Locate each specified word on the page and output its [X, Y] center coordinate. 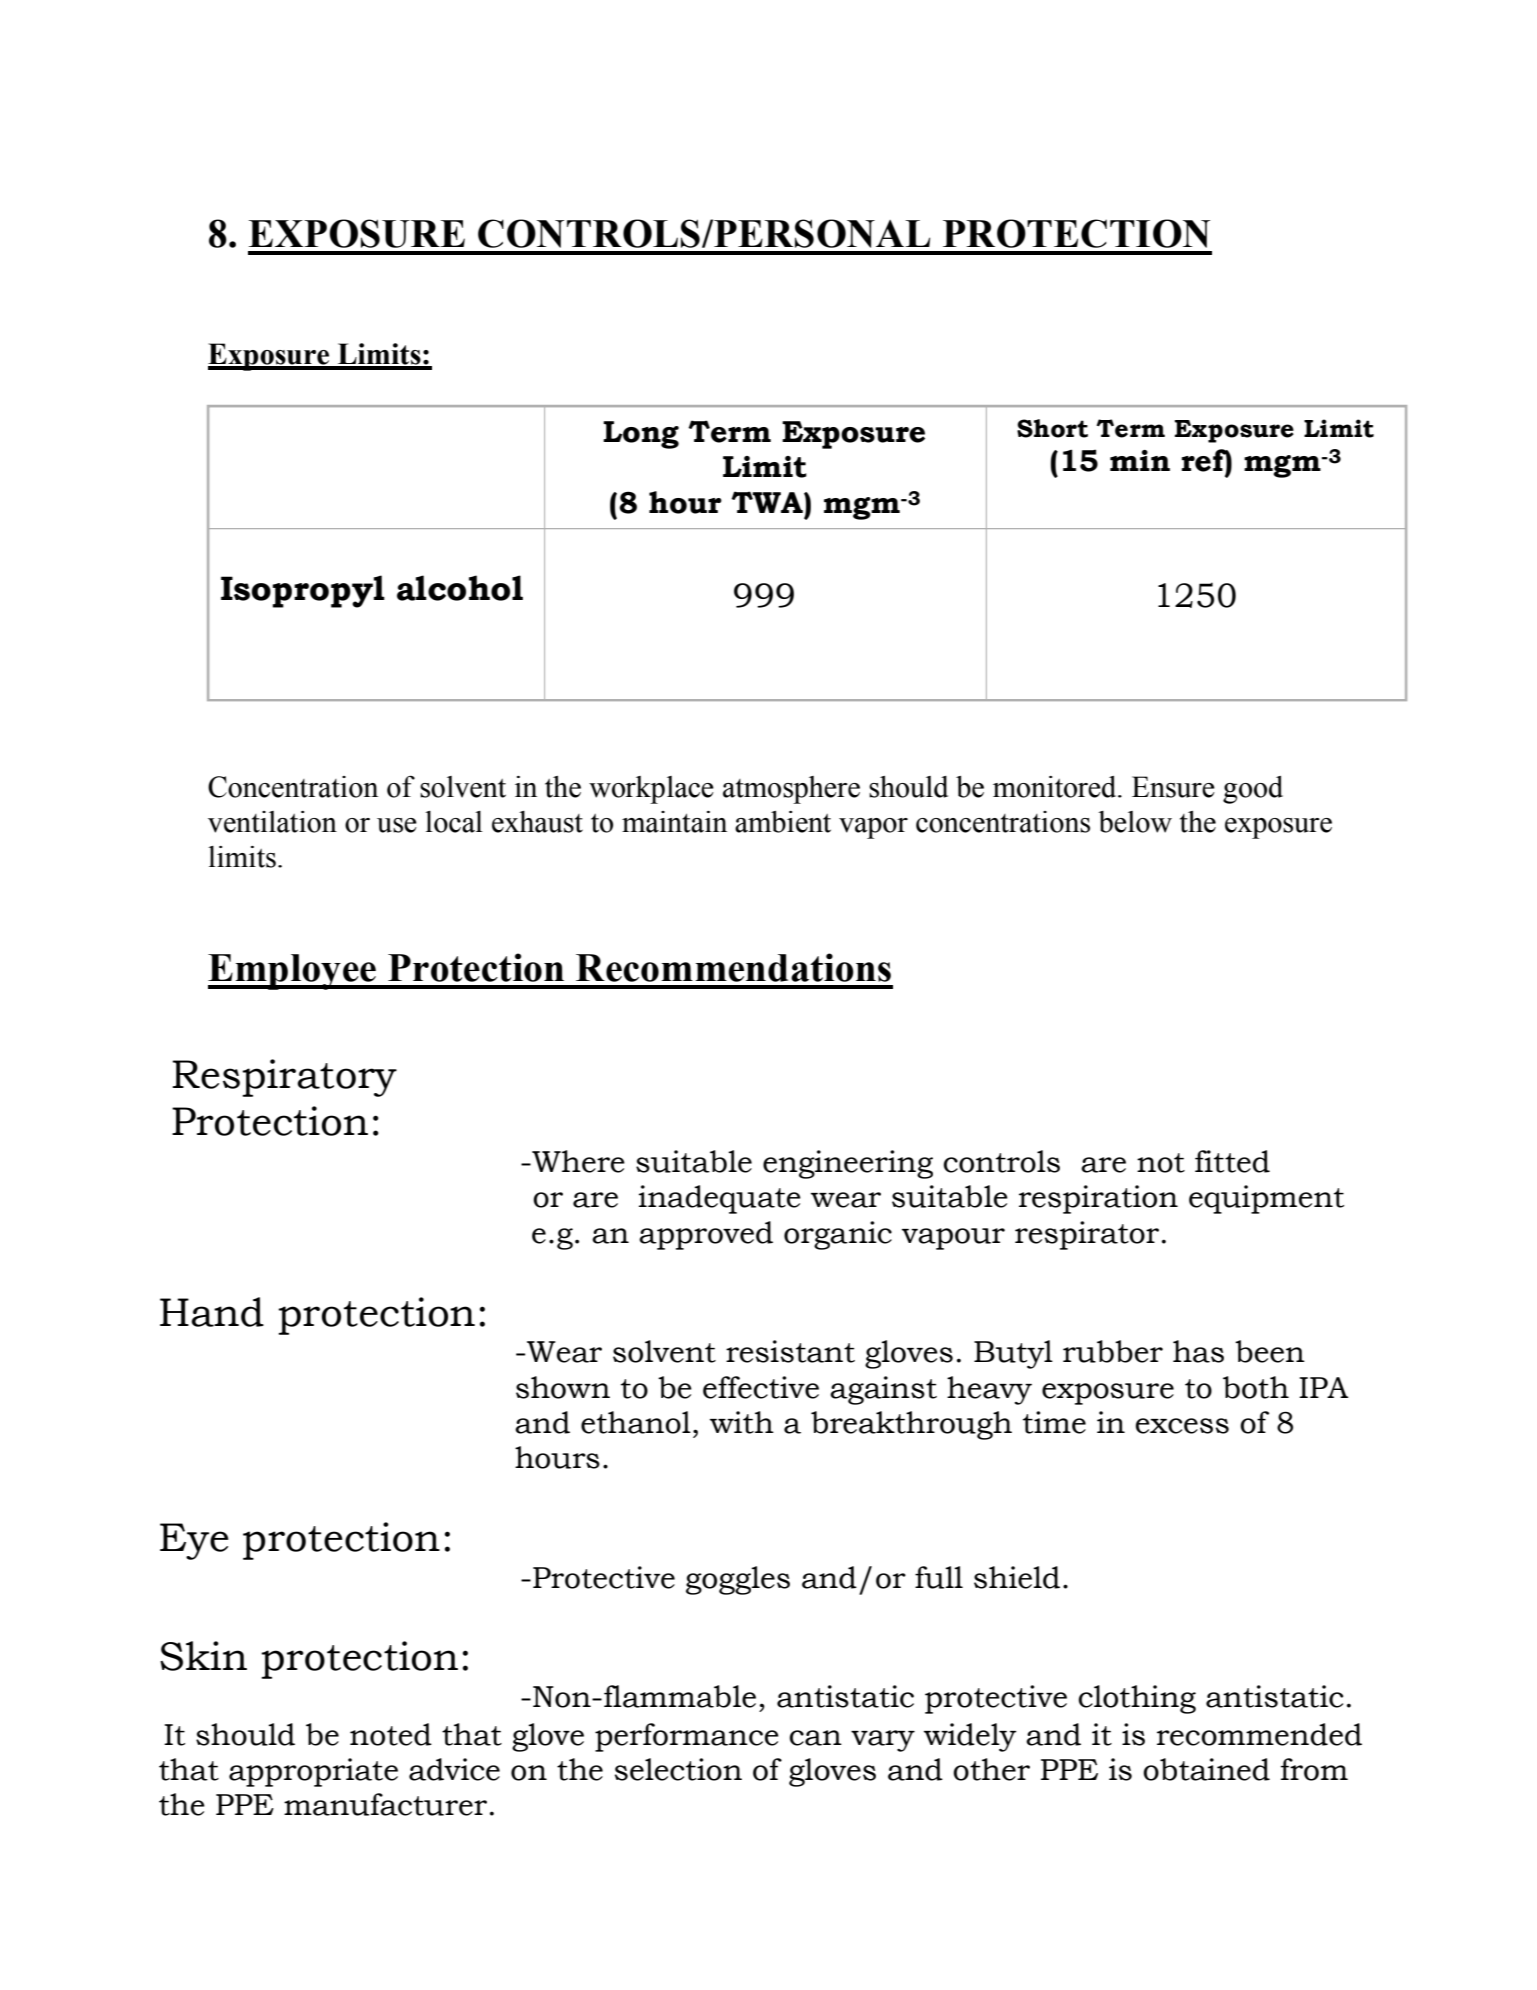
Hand [212, 1312]
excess [1182, 1426]
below [1135, 822]
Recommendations [733, 967]
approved [706, 1235]
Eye [194, 1541]
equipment [1266, 1199]
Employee [293, 972]
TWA [768, 502]
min [1140, 460]
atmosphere [791, 790]
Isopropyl [303, 591]
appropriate [313, 1772]
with [742, 1422]
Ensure [1173, 787]
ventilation [272, 822]
